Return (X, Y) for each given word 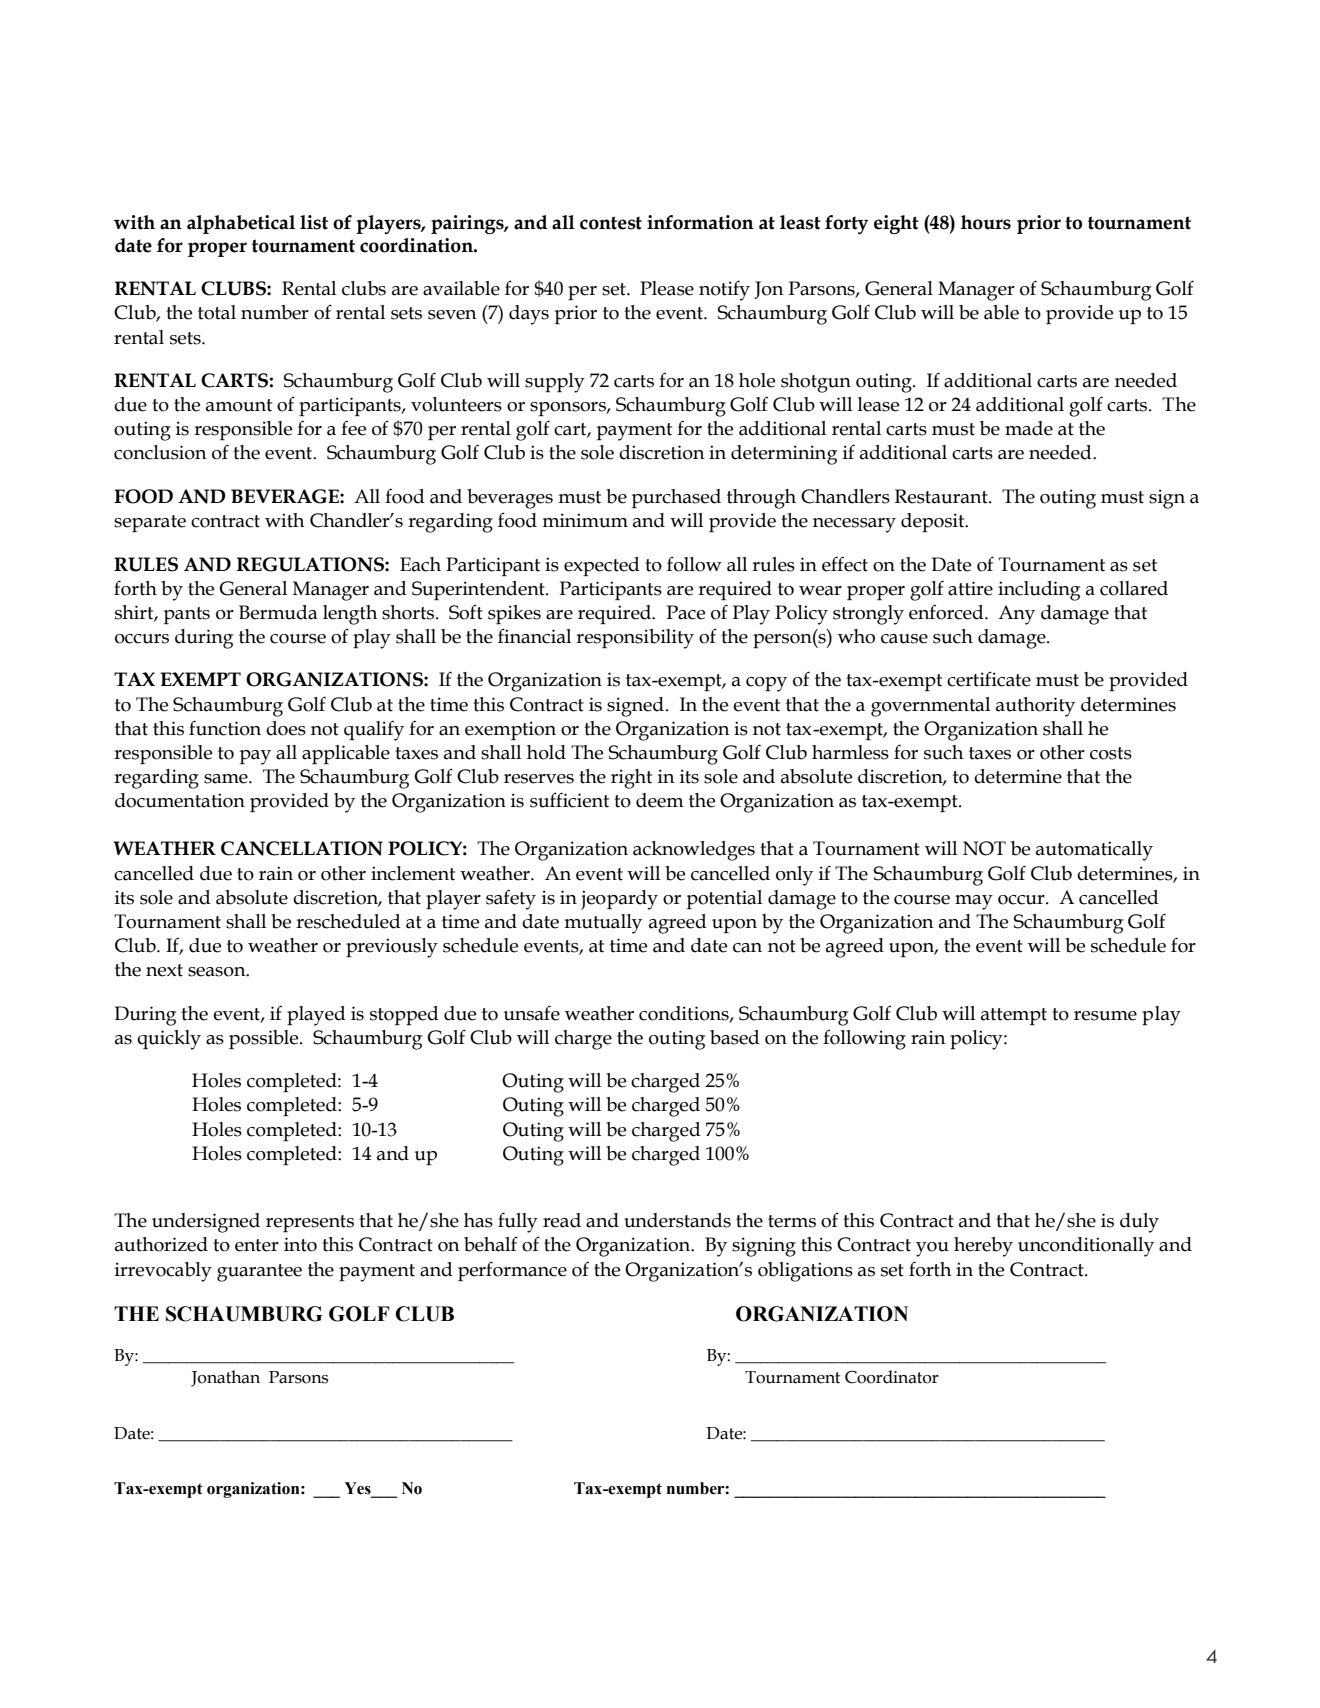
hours (986, 222)
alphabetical (241, 224)
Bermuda (278, 612)
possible (265, 1039)
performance (512, 1271)
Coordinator (892, 1377)
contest (611, 223)
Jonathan (225, 1378)
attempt (1014, 1016)
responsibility (635, 639)
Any (1016, 615)
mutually (603, 924)
